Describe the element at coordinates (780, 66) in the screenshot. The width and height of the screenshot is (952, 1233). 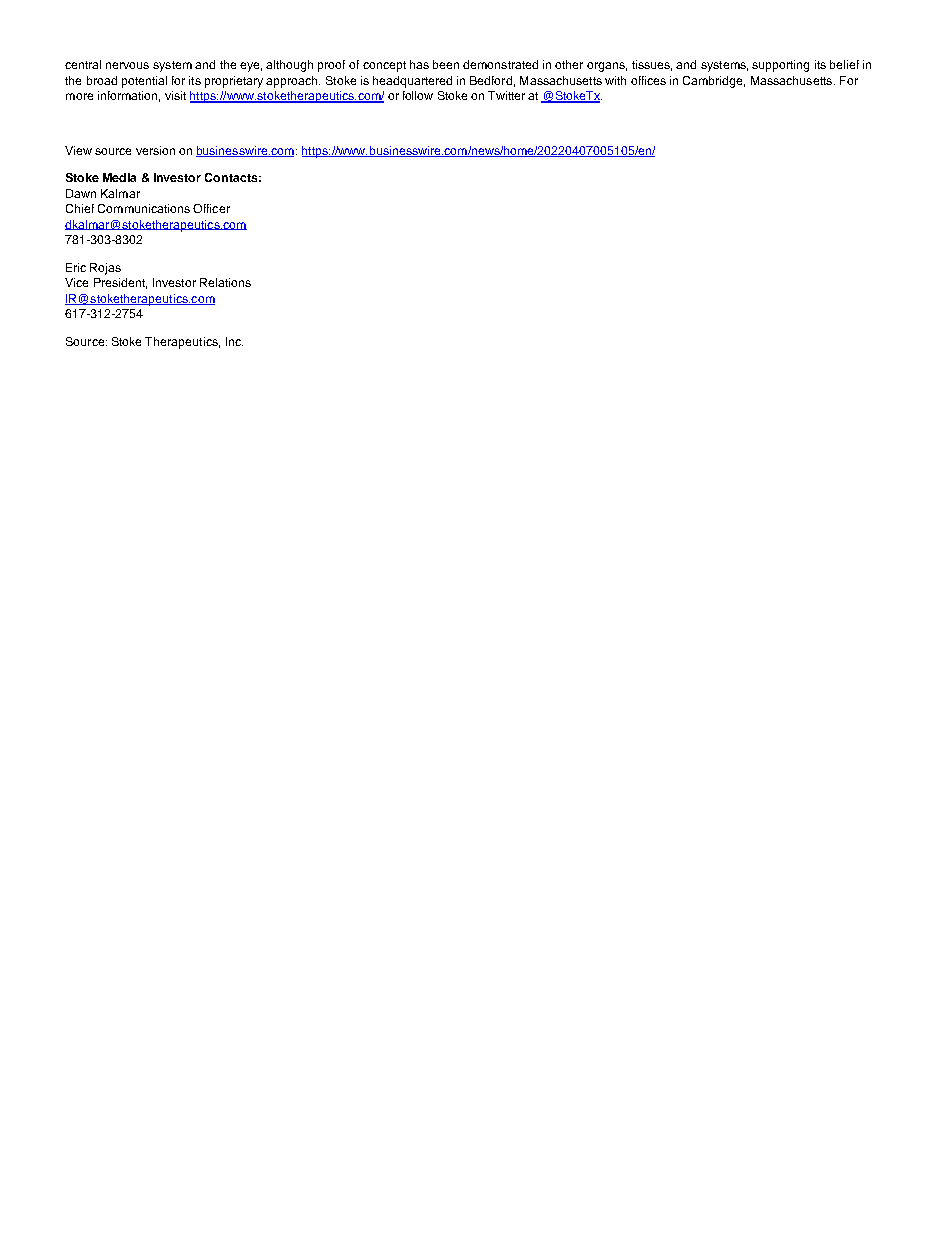
I see `supporting` at that location.
